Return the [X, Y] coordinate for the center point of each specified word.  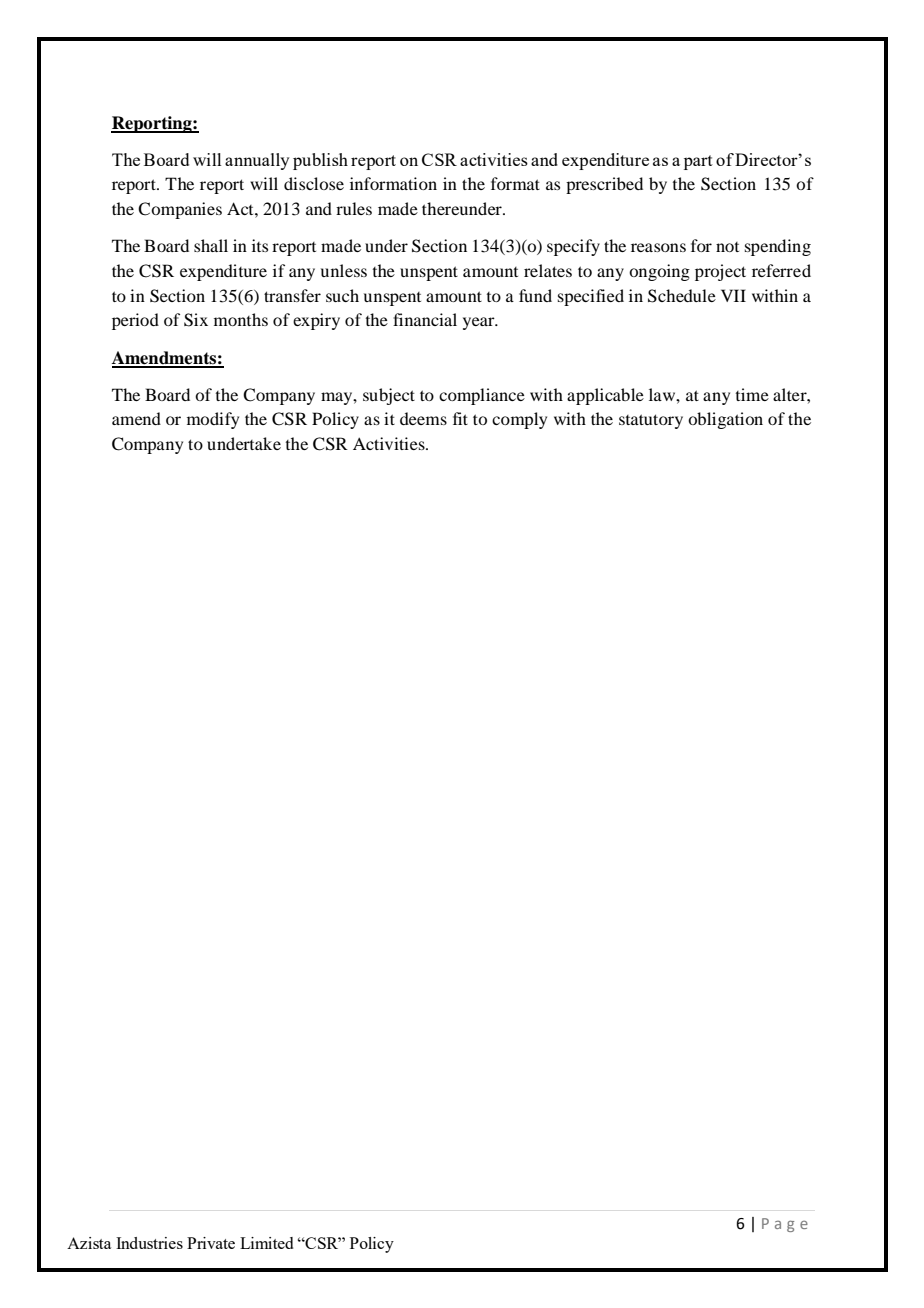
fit [460, 418]
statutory [651, 421]
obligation [725, 420]
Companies [180, 210]
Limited [266, 1243]
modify [213, 420]
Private [211, 1243]
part [698, 162]
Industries [149, 1243]
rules [354, 208]
